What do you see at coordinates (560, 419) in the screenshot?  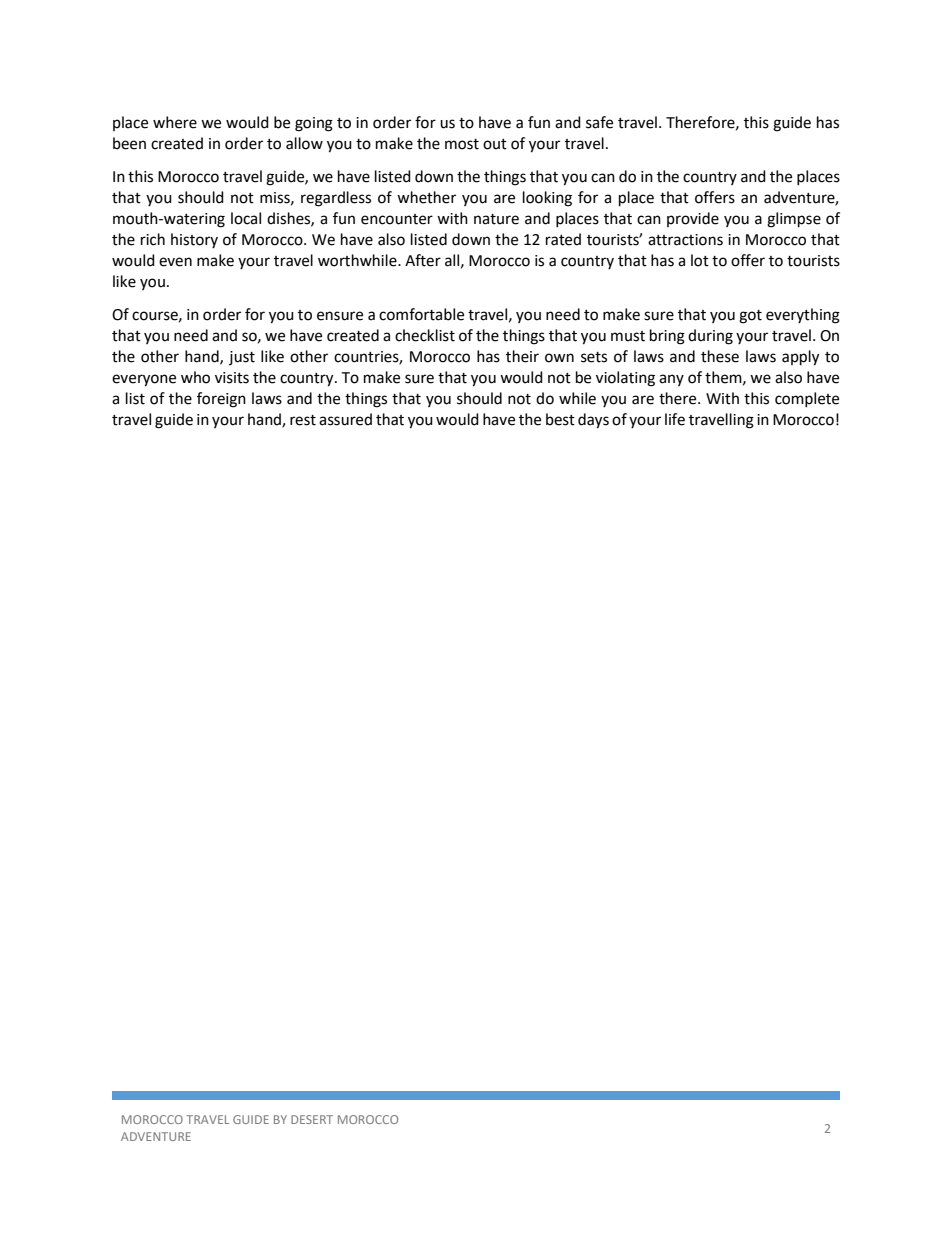 I see `best` at bounding box center [560, 419].
